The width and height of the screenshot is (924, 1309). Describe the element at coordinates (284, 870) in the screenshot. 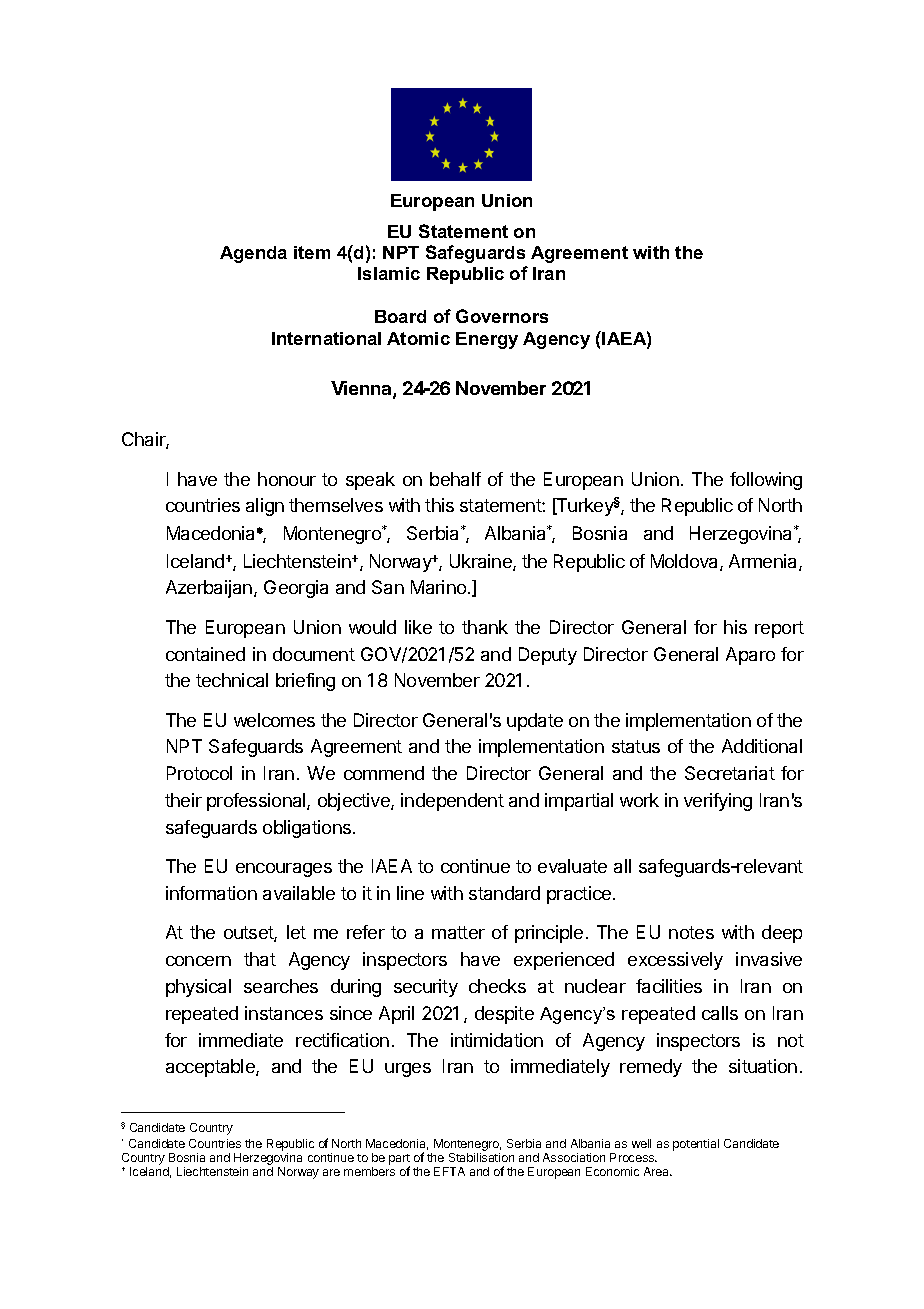

I see `encourages` at that location.
